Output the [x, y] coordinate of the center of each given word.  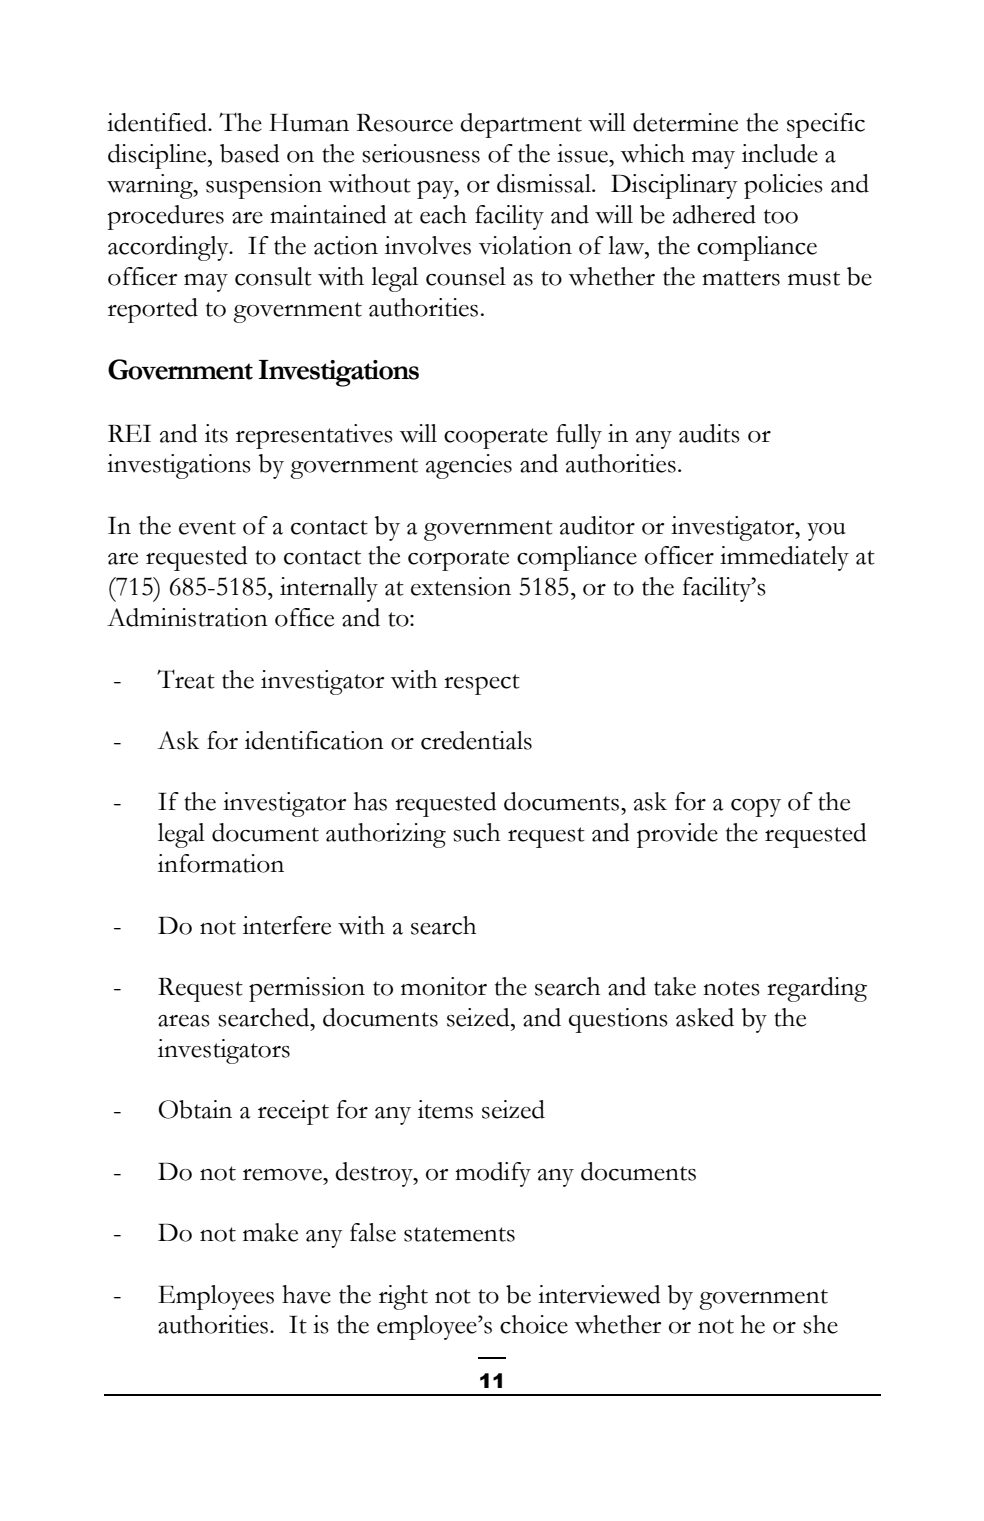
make [270, 1232]
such [476, 832]
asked [705, 1017]
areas [184, 1021]
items [445, 1109]
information [221, 863]
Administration [187, 617]
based [250, 153]
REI [129, 433]
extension [461, 586]
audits [709, 433]
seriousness [421, 153]
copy [756, 808]
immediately [784, 558]
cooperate [496, 438]
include [780, 153]
